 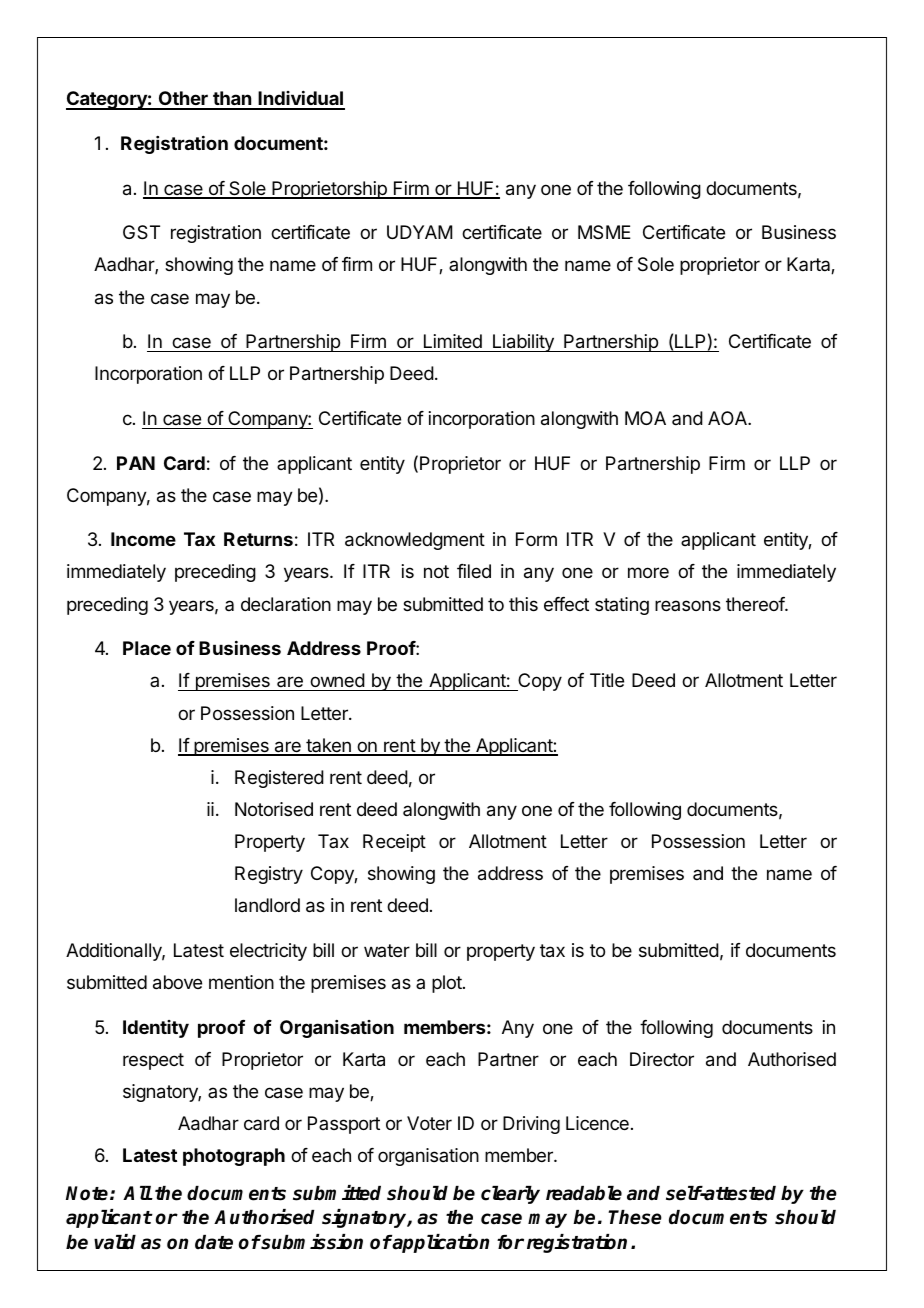 What do you see at coordinates (387, 950) in the image?
I see `water` at bounding box center [387, 950].
